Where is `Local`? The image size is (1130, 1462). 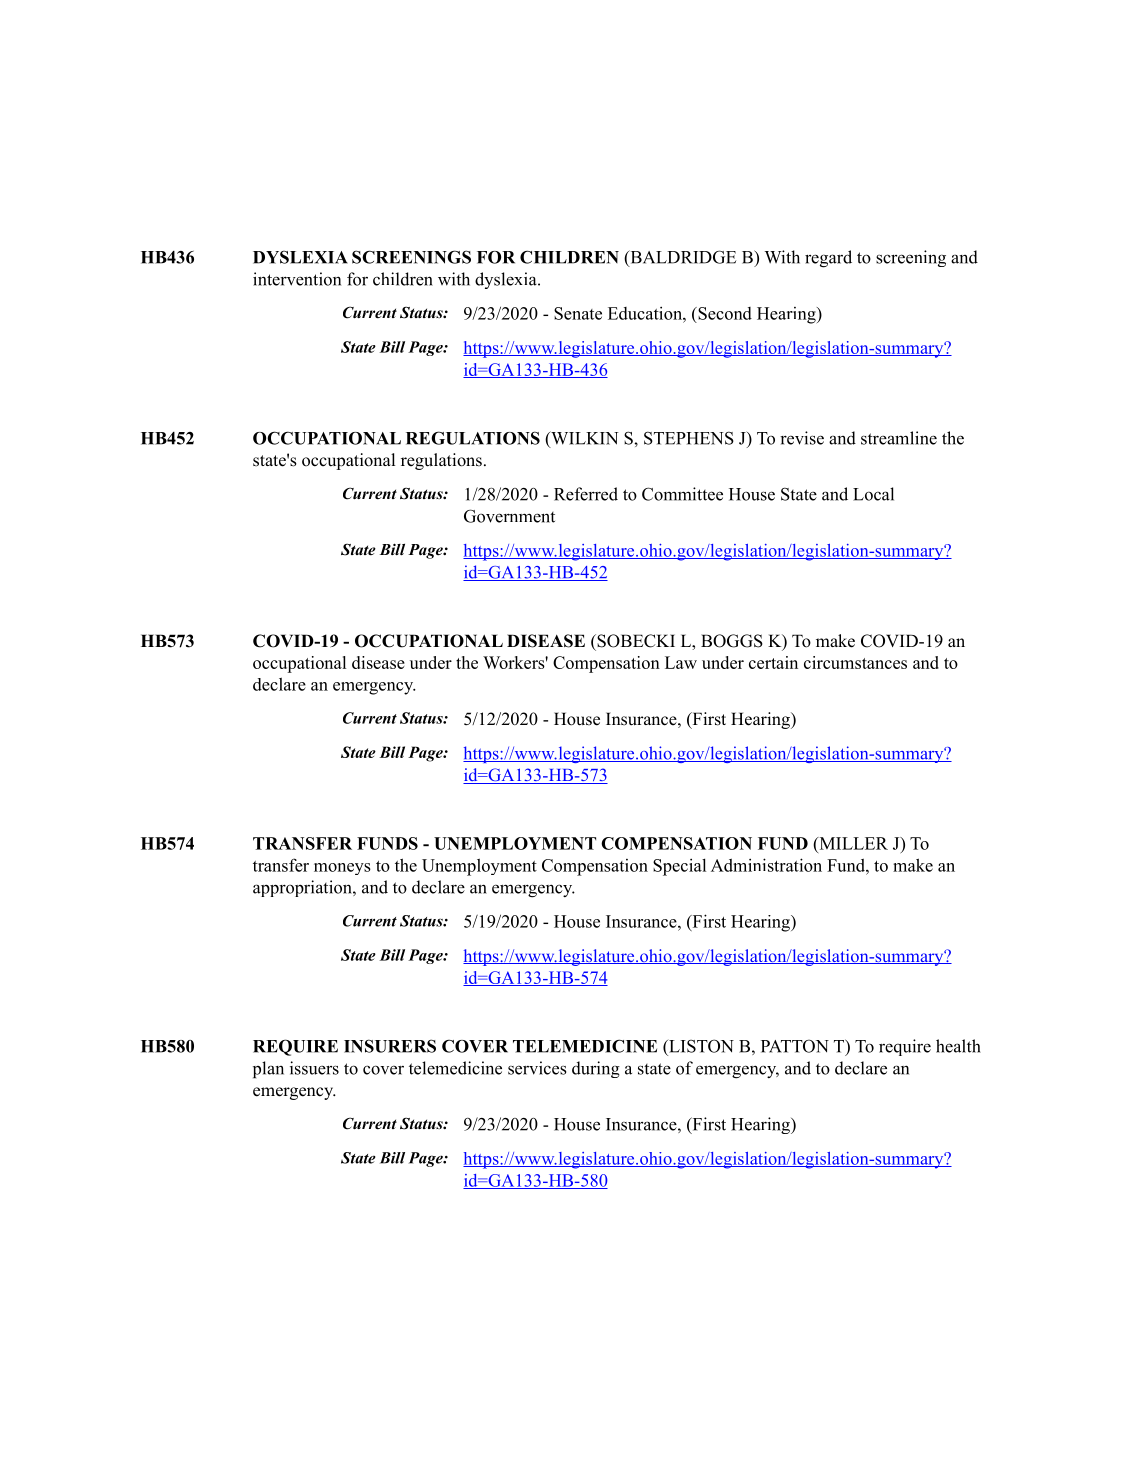 Local is located at coordinates (873, 494).
